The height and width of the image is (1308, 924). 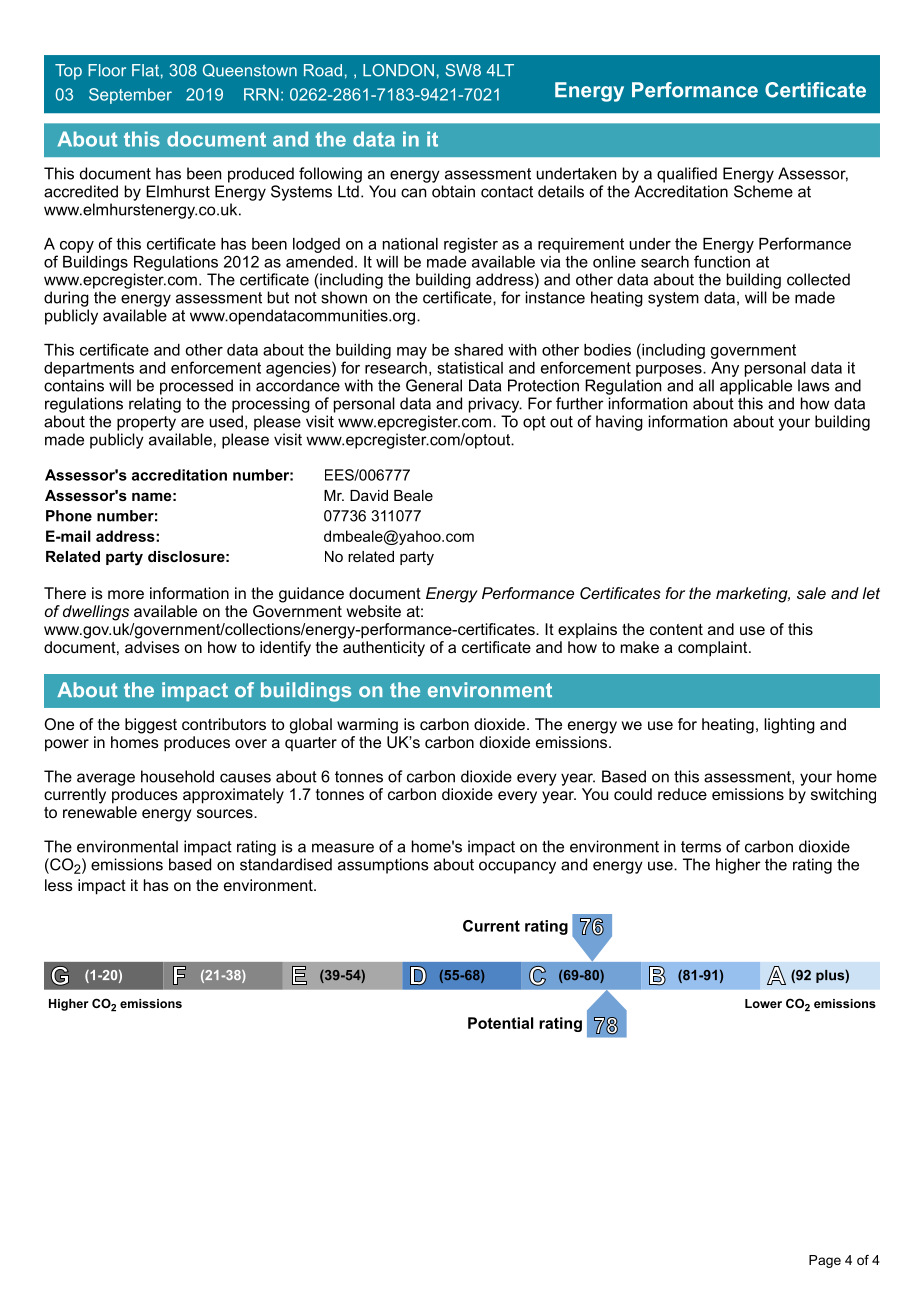 I want to click on LONDON, so click(x=398, y=70).
